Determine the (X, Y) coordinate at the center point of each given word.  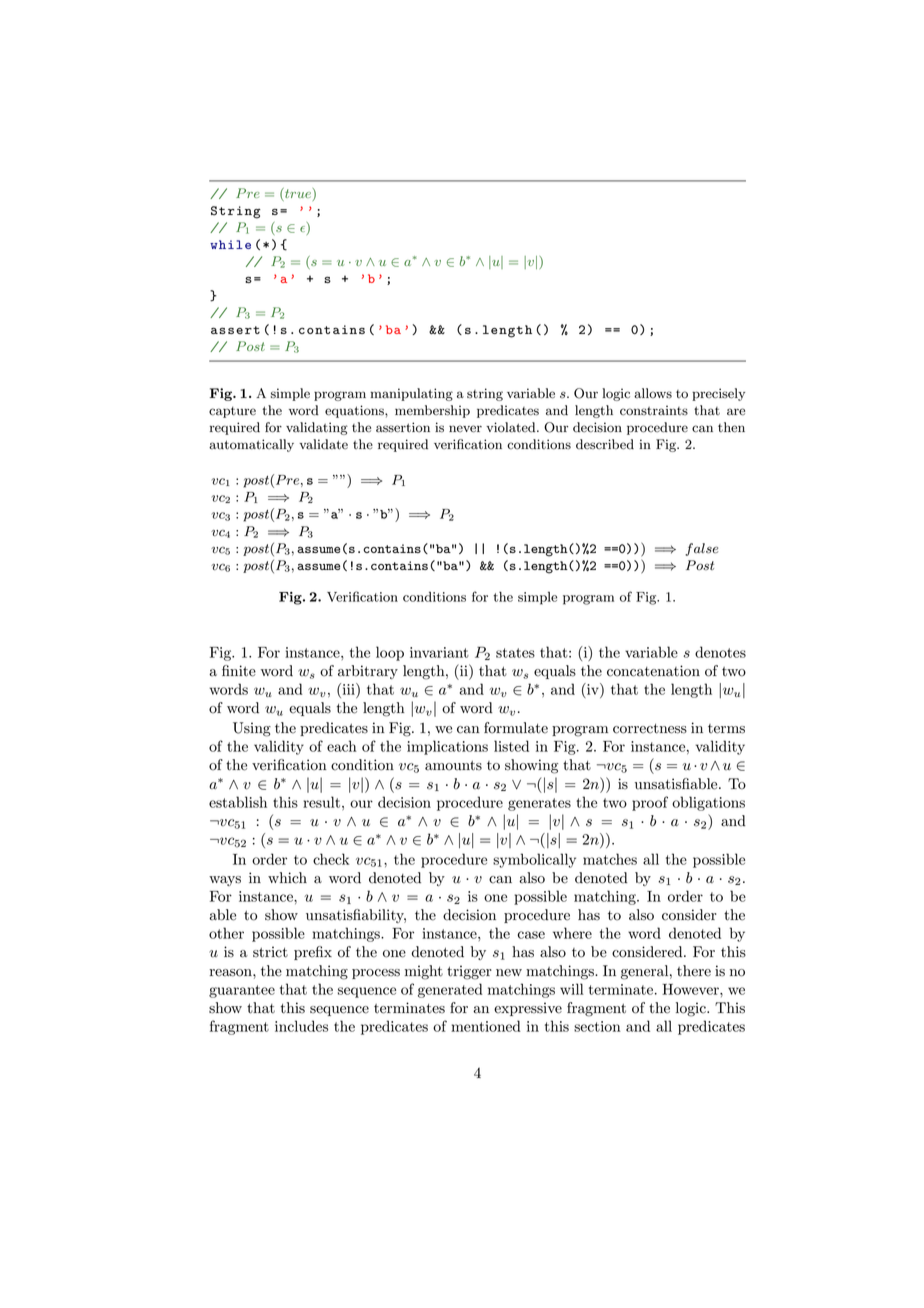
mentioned (486, 1026)
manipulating (411, 394)
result (321, 802)
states (515, 653)
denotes (720, 652)
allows (653, 393)
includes (301, 1026)
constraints (654, 410)
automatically (251, 445)
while (230, 244)
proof (650, 803)
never (465, 429)
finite (239, 671)
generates (539, 804)
